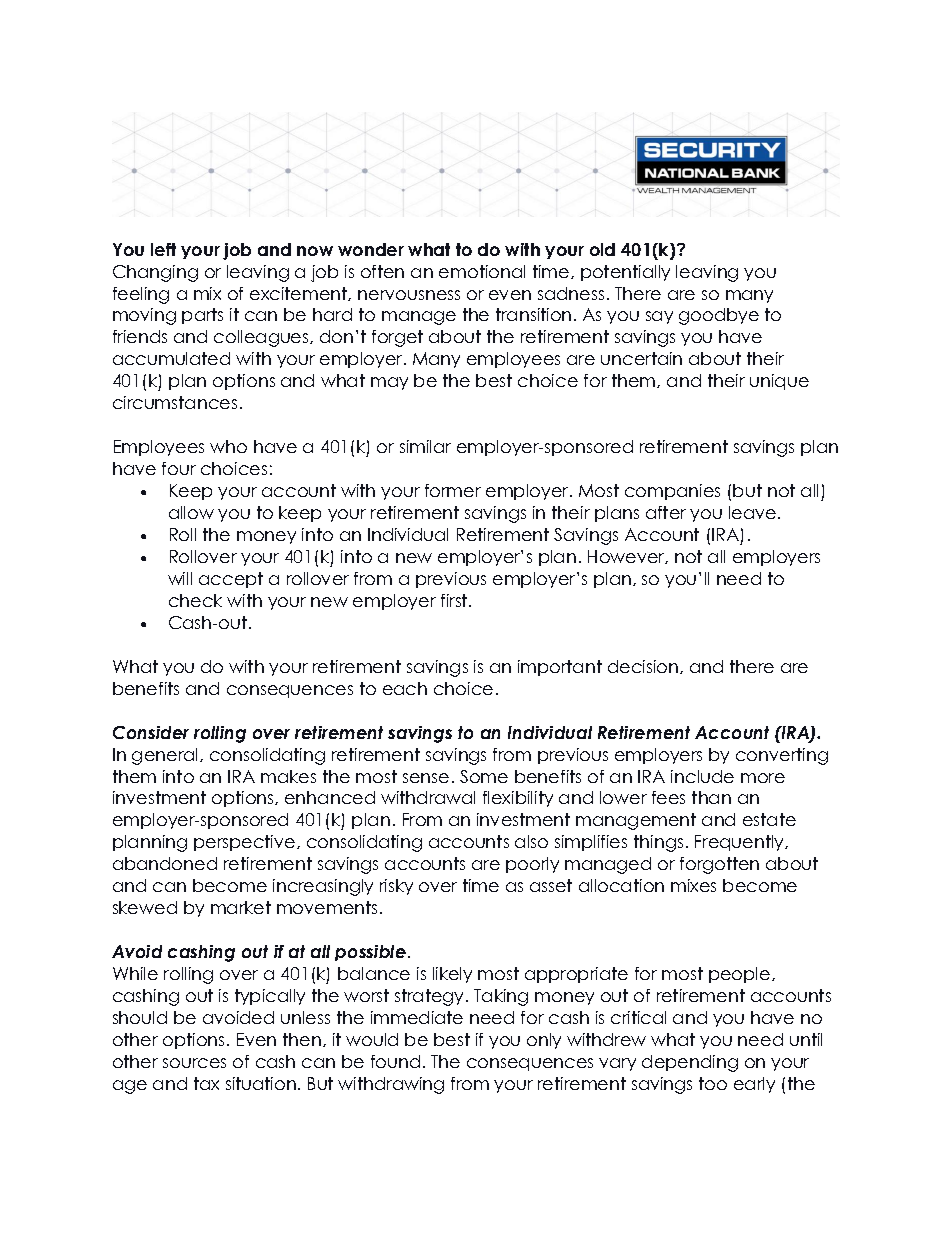 This image has width=952, height=1233. I want to click on leave, so click(754, 512).
